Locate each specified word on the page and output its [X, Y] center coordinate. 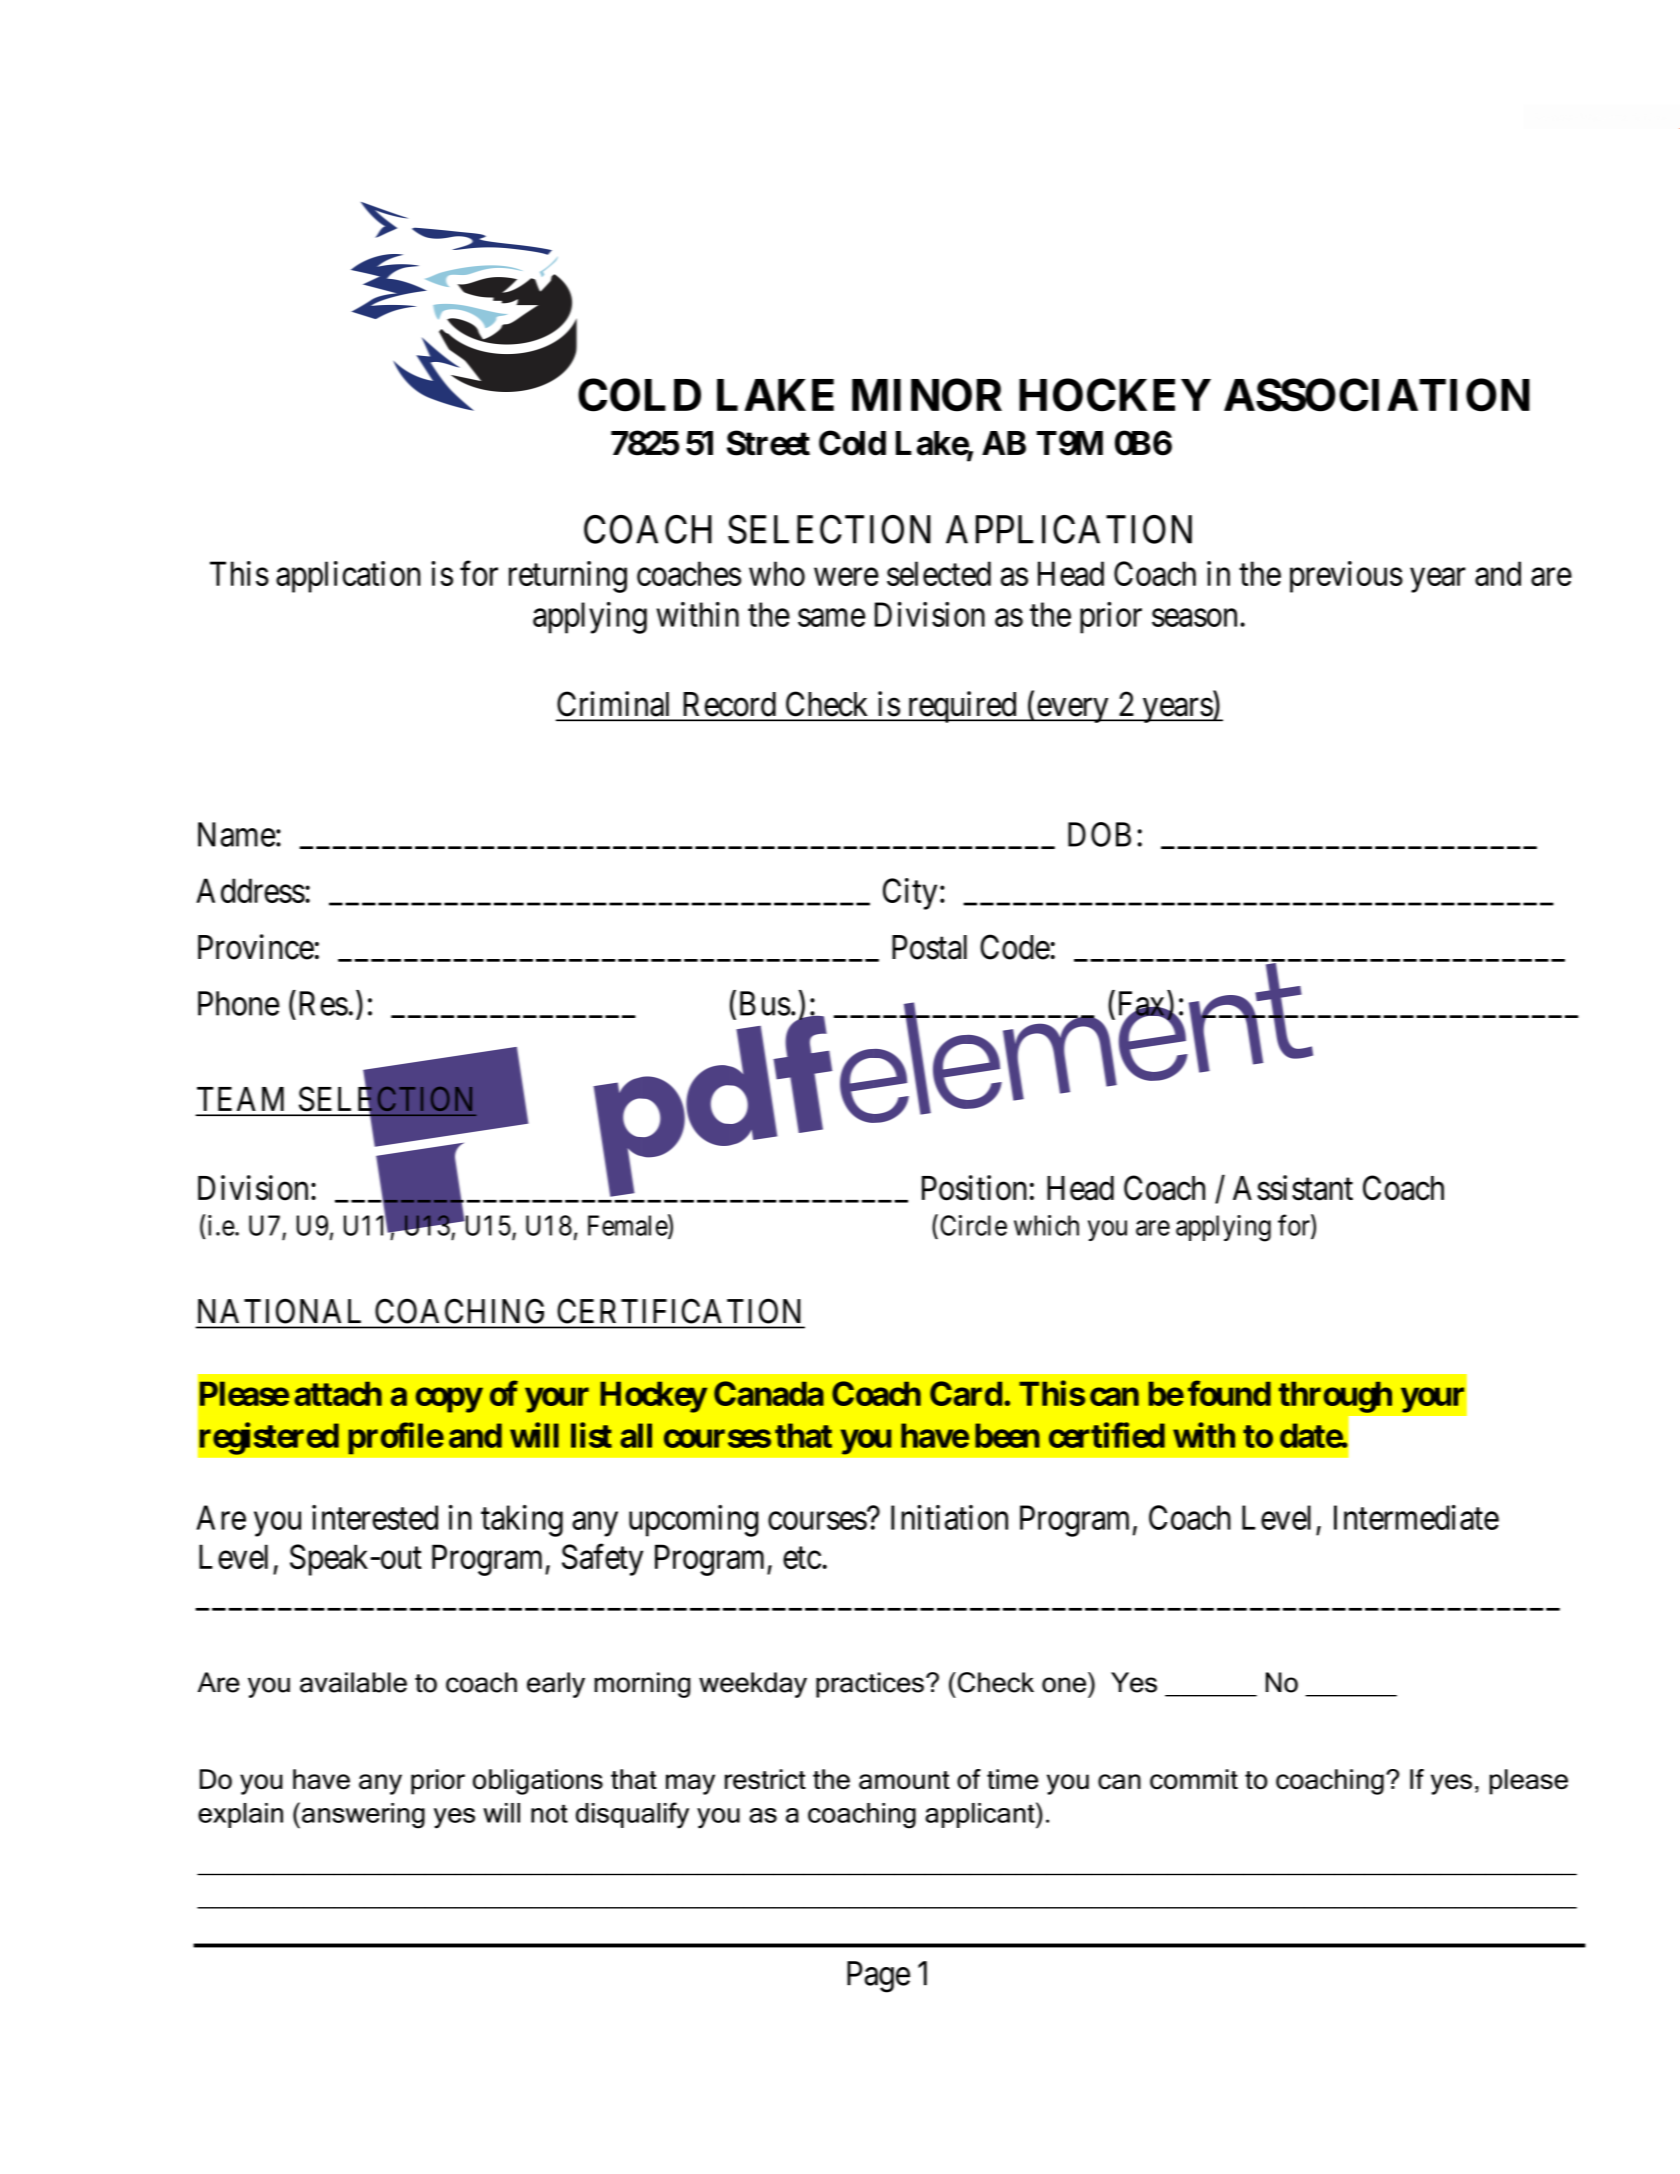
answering [363, 1816]
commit [1194, 1779]
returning [568, 577]
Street [768, 443]
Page [878, 1977]
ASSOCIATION [1377, 395]
